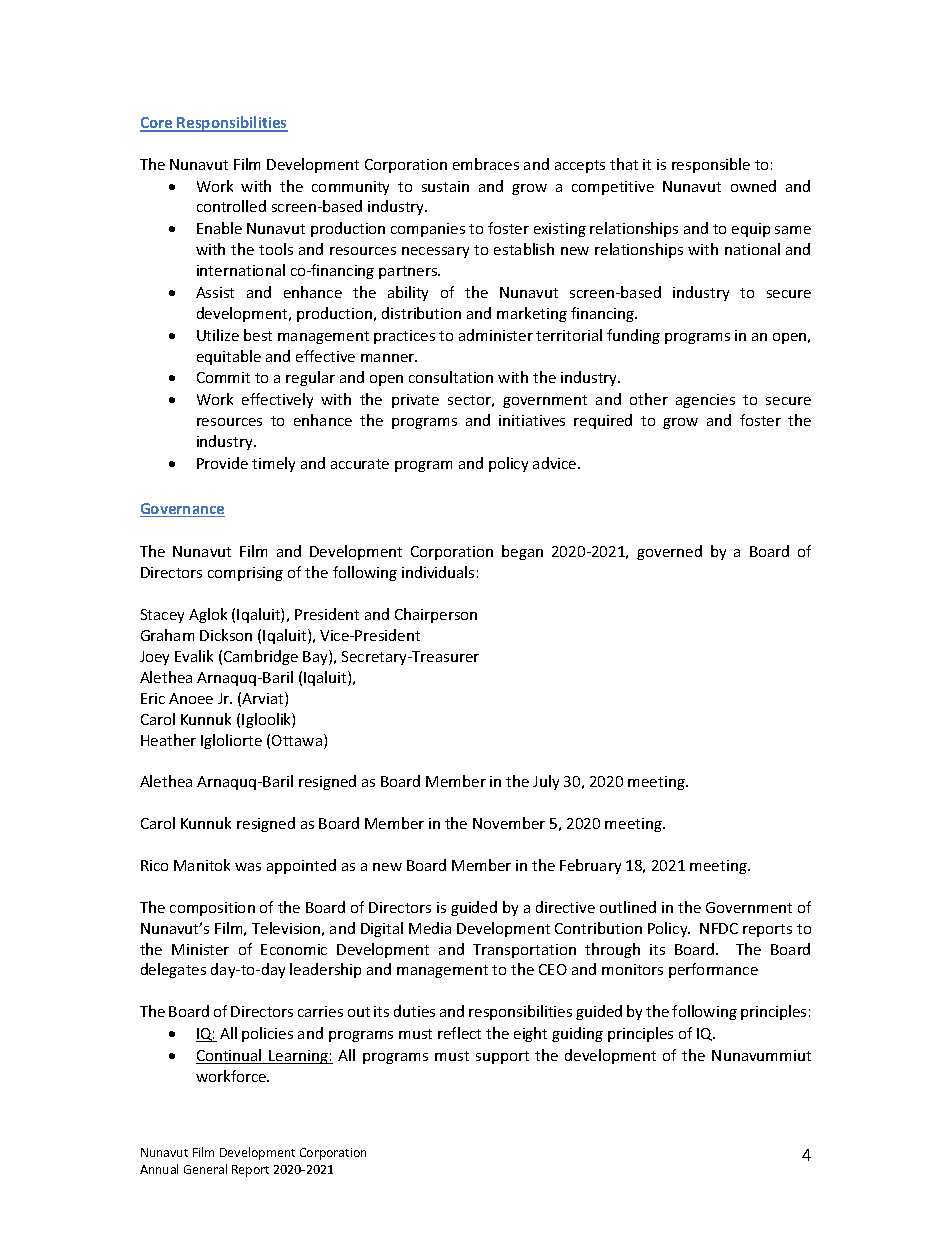  Describe the element at coordinates (532, 420) in the screenshot. I see `initiatives` at that location.
